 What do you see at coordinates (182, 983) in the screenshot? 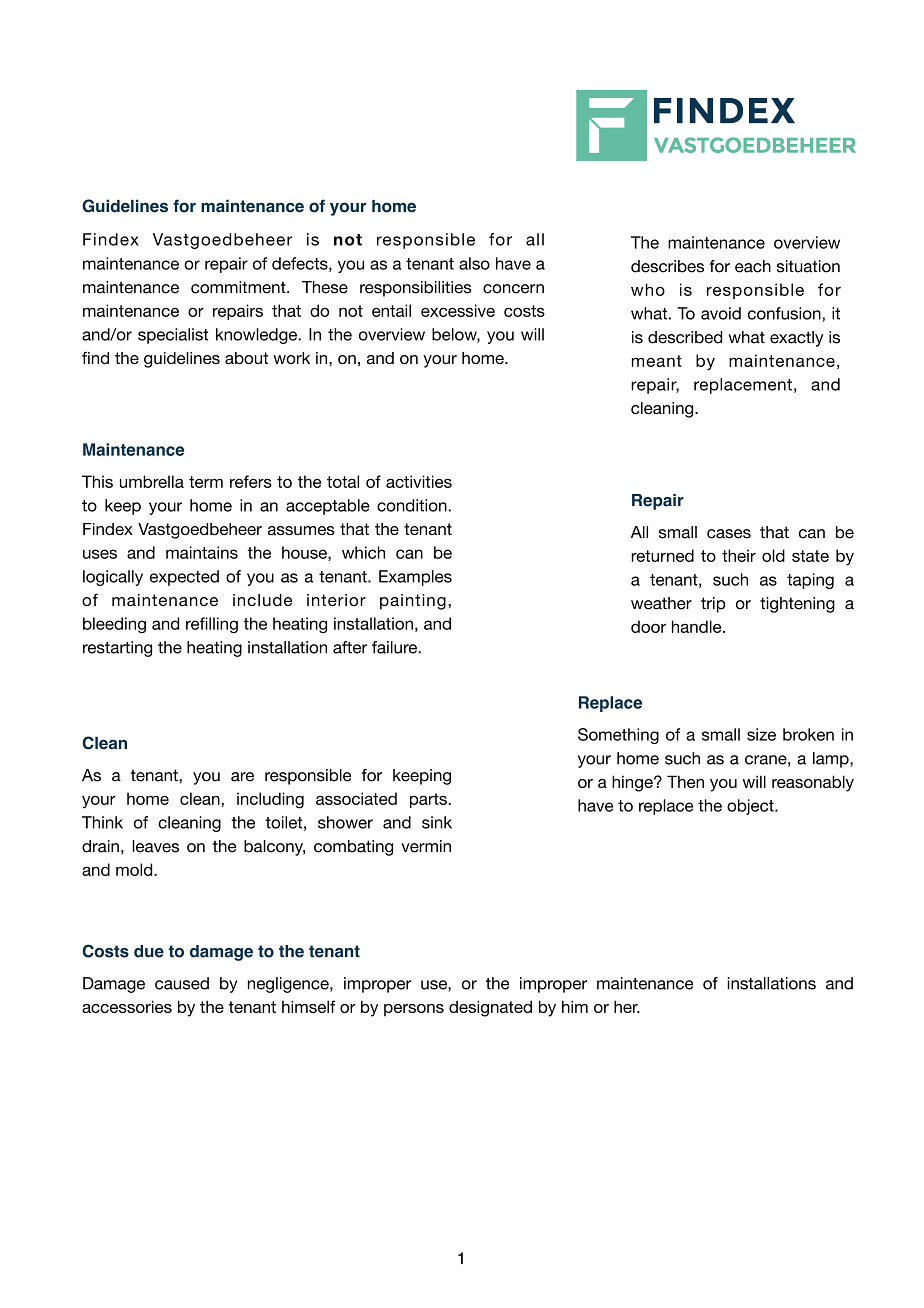
I see `caused` at bounding box center [182, 983].
